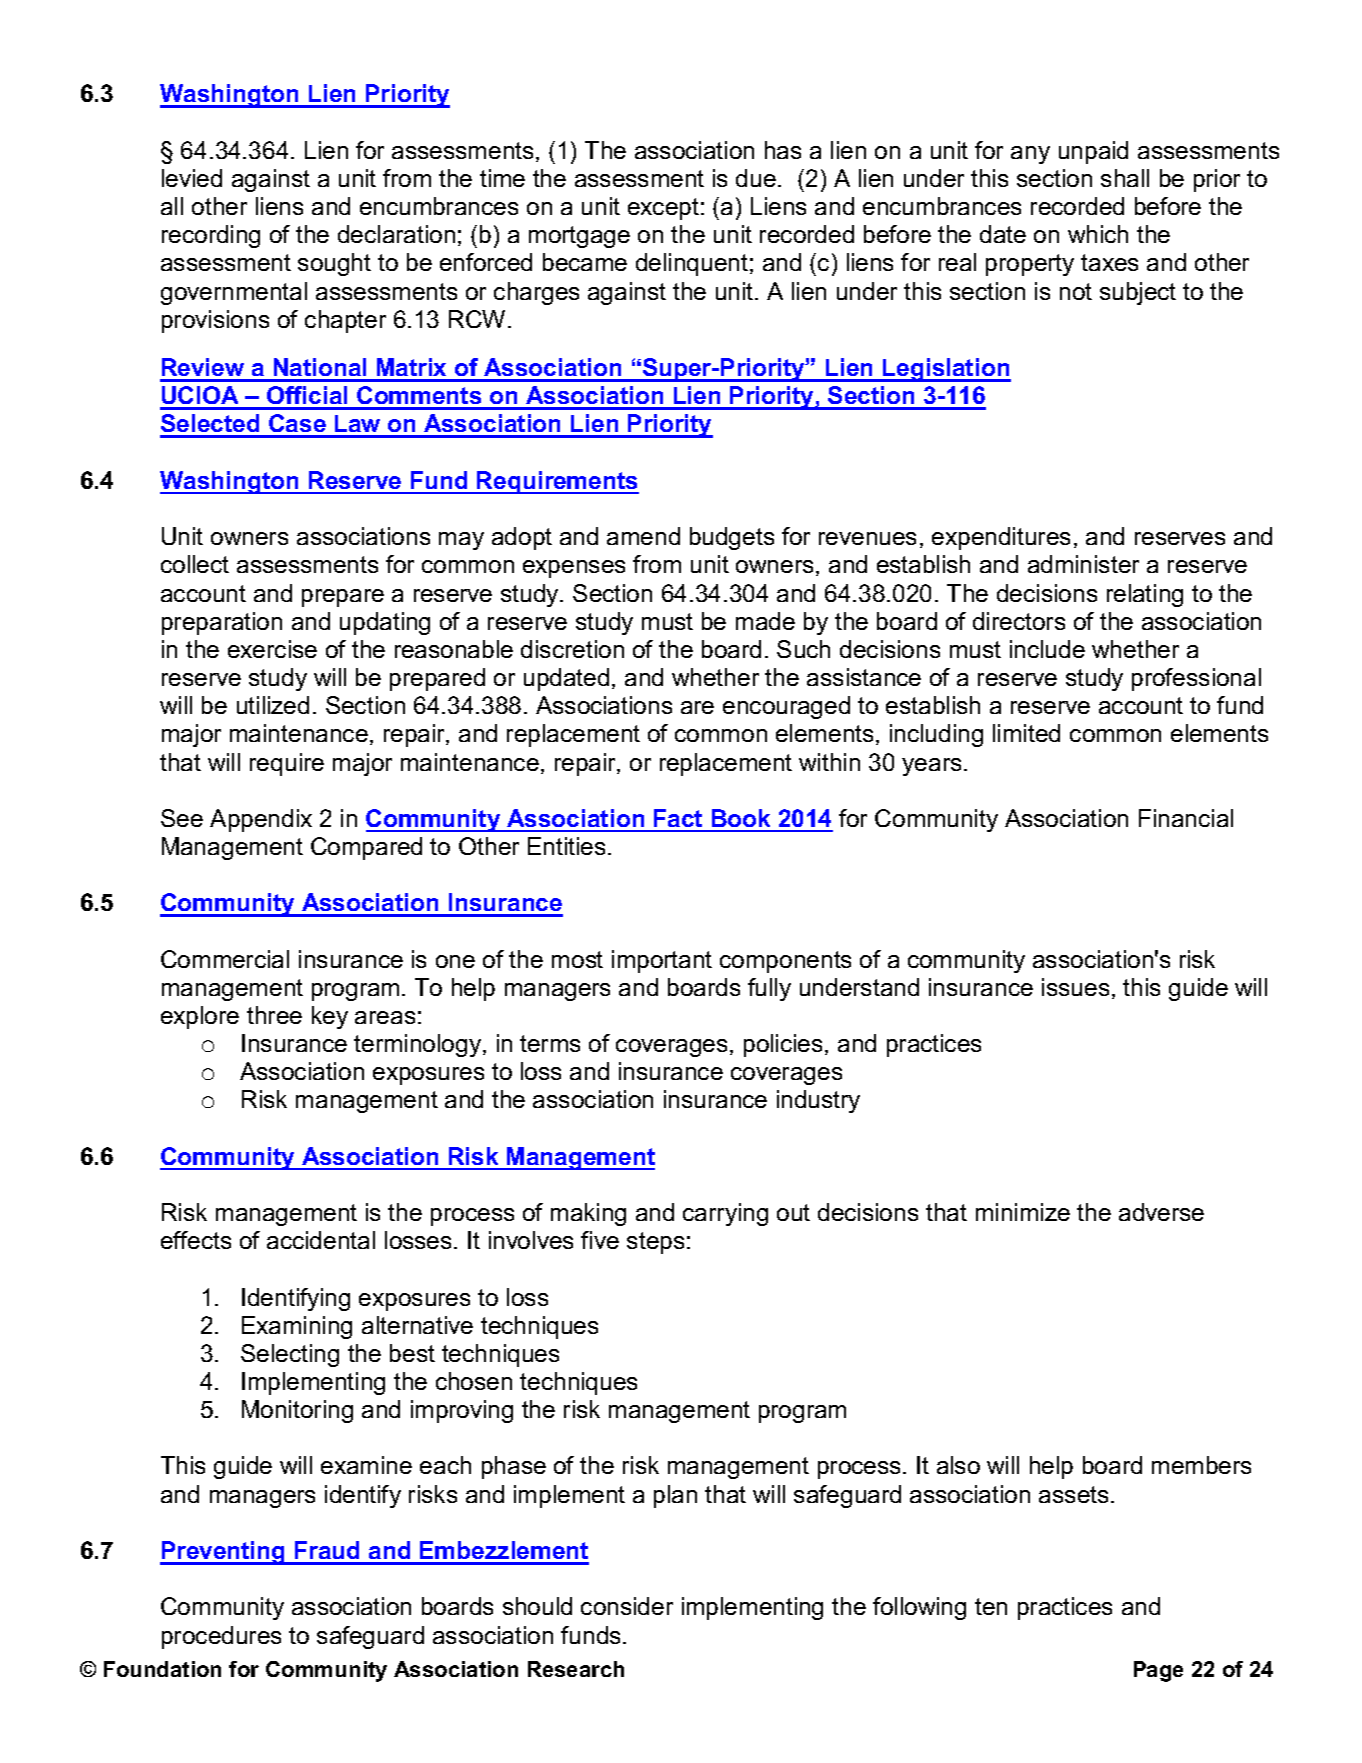 This image has width=1362, height=1763. What do you see at coordinates (1098, 234) in the image?
I see `which` at bounding box center [1098, 234].
